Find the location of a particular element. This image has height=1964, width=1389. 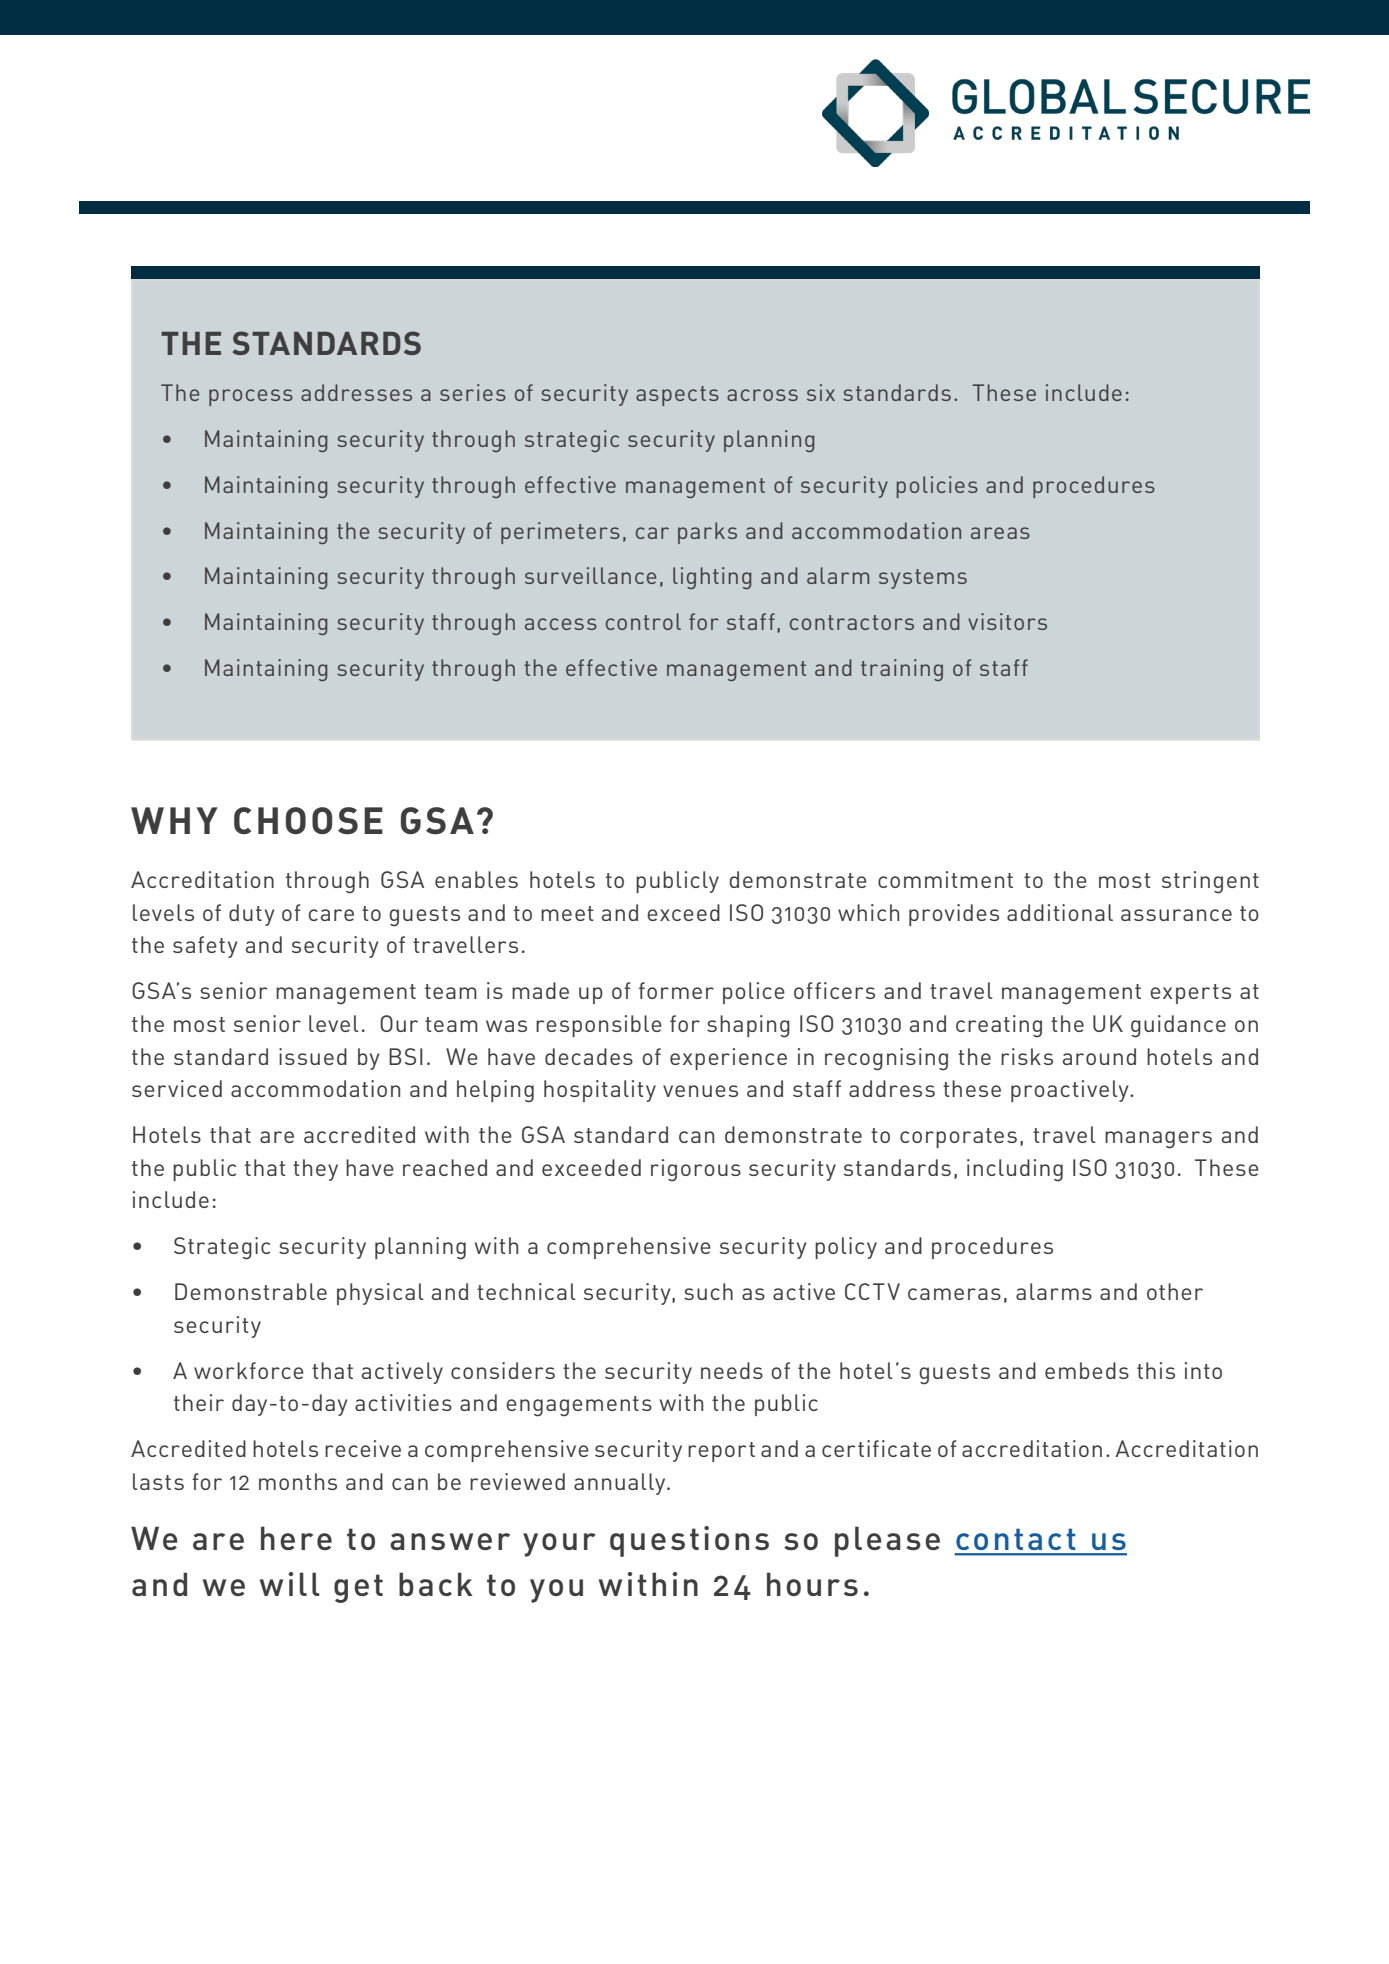

CHOOSE is located at coordinates (308, 821).
